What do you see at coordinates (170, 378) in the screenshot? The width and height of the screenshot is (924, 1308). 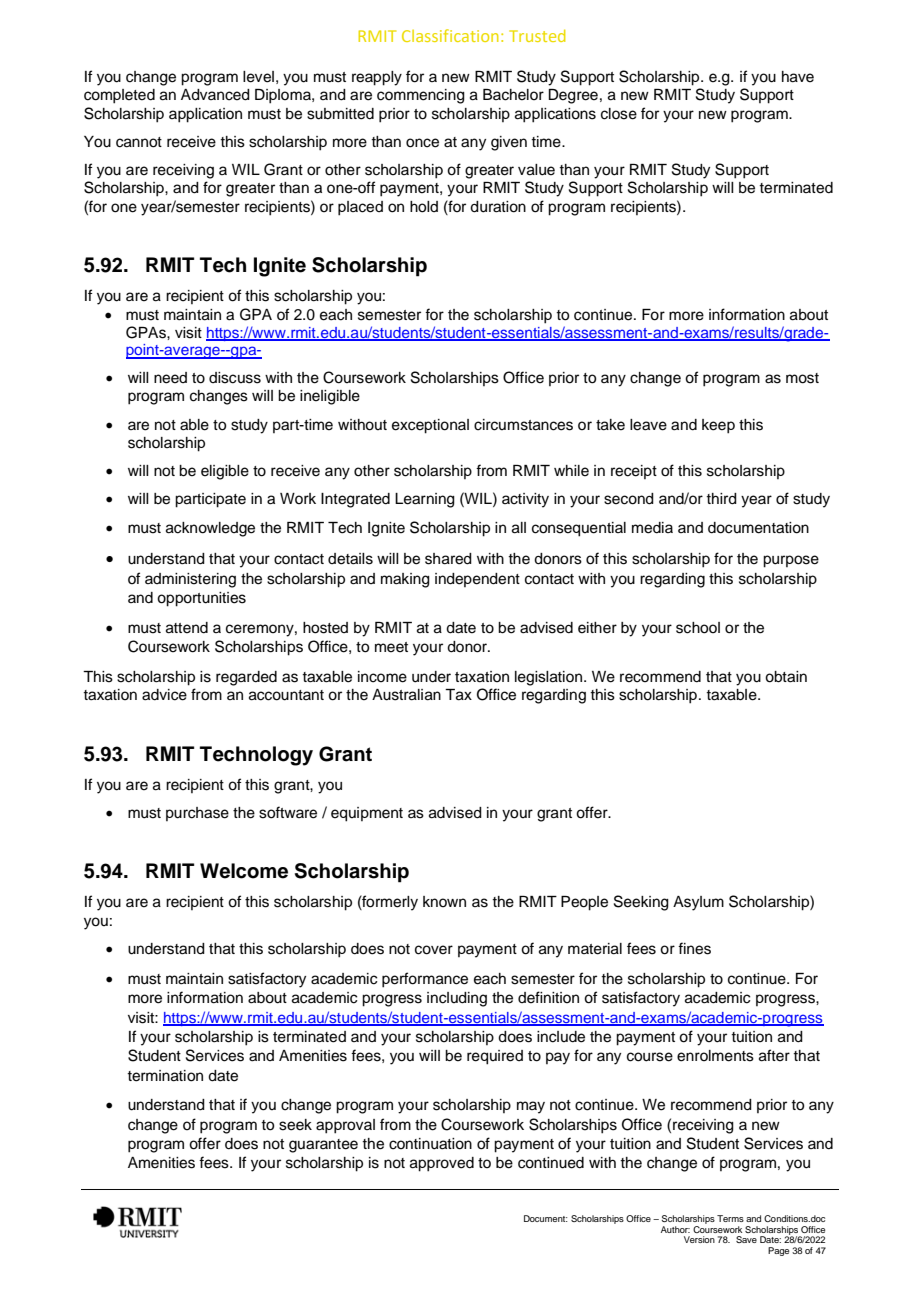 I see `need` at bounding box center [170, 378].
